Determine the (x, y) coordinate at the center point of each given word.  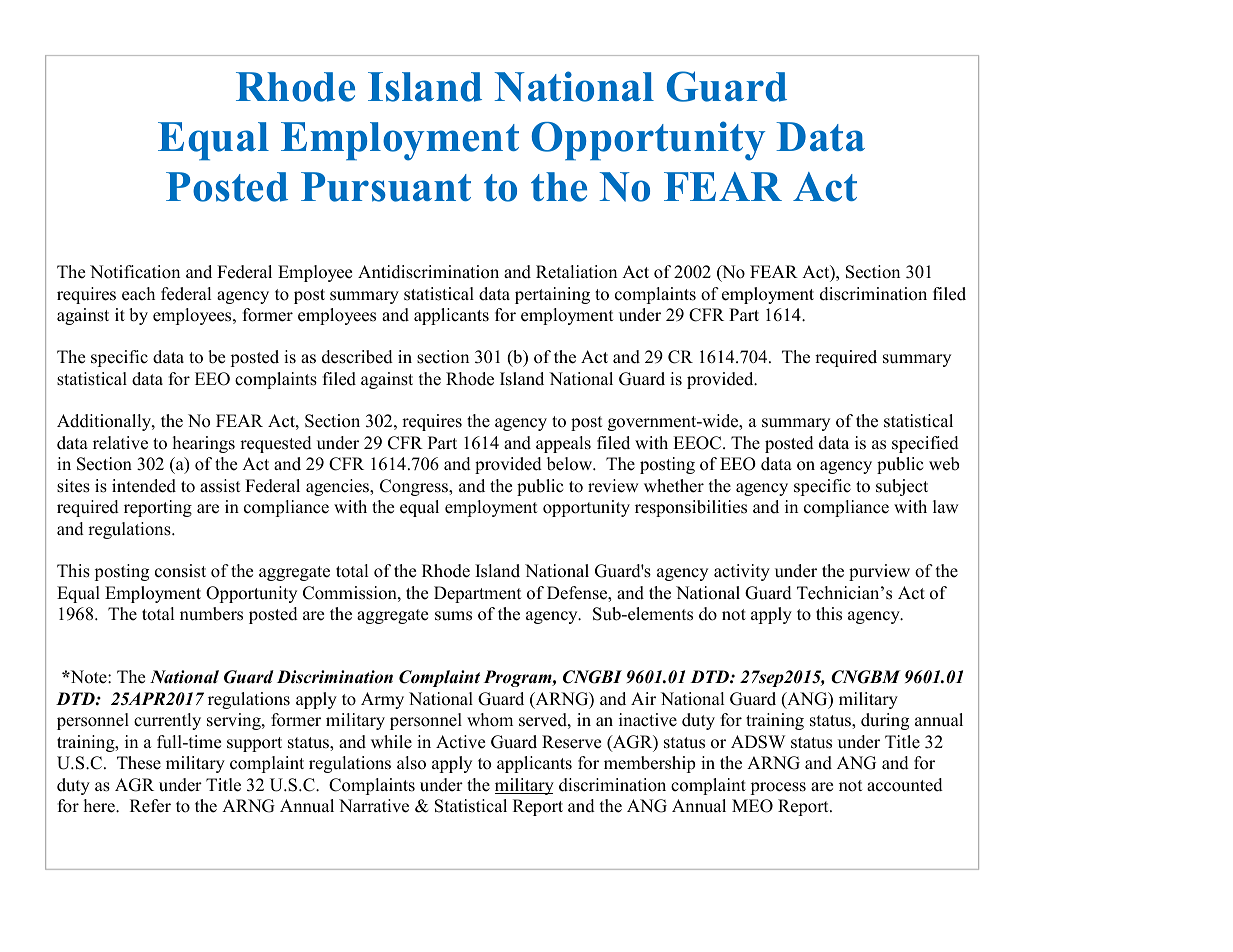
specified (925, 444)
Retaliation (576, 272)
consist (180, 571)
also (411, 763)
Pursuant (386, 187)
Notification (135, 272)
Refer (150, 806)
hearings (204, 444)
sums (453, 616)
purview (879, 572)
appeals (563, 444)
